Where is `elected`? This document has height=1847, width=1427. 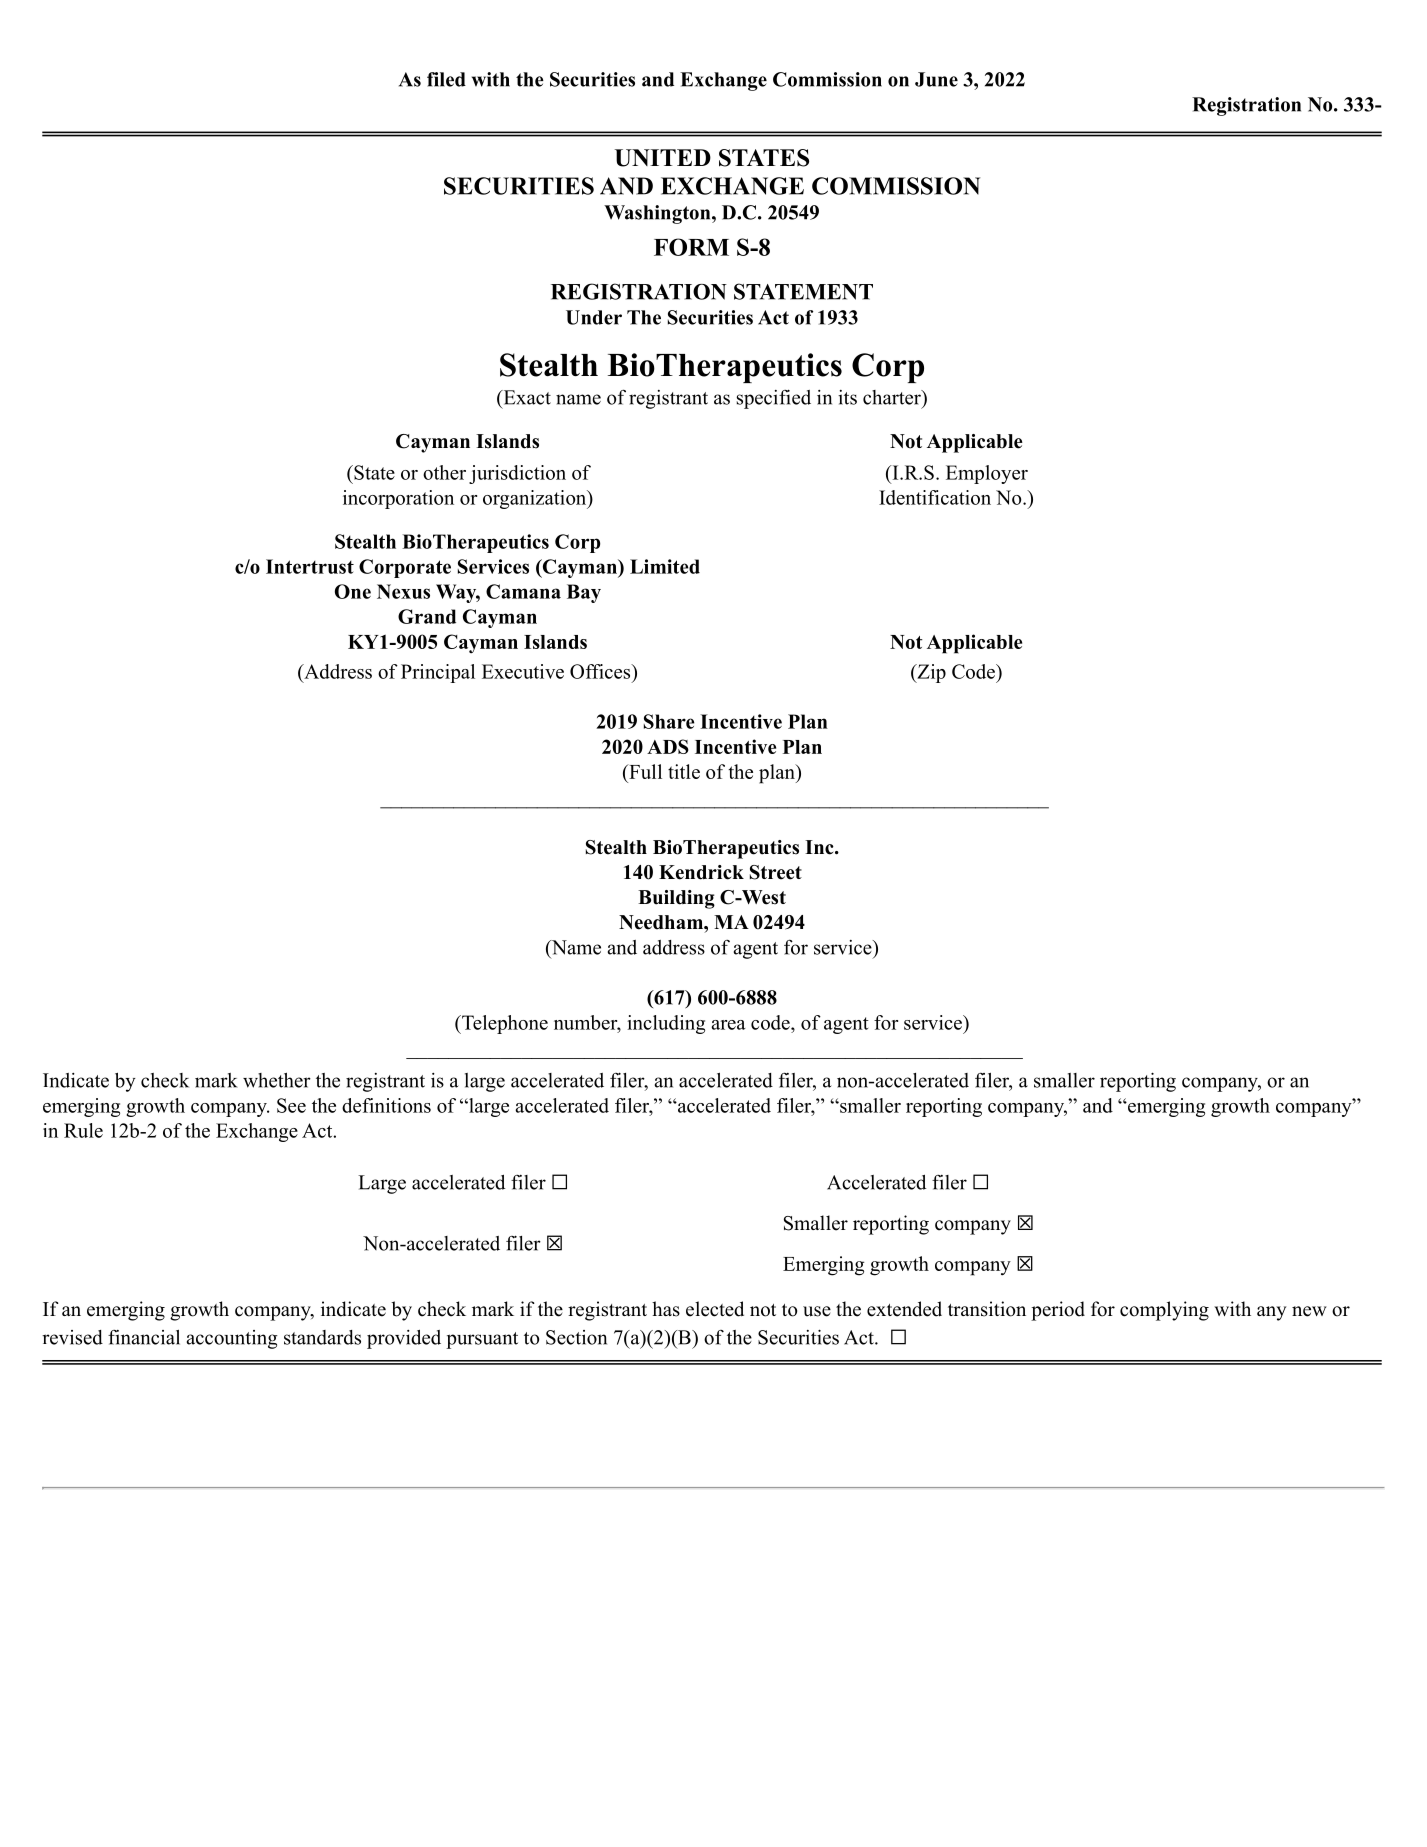 elected is located at coordinates (715, 1309).
